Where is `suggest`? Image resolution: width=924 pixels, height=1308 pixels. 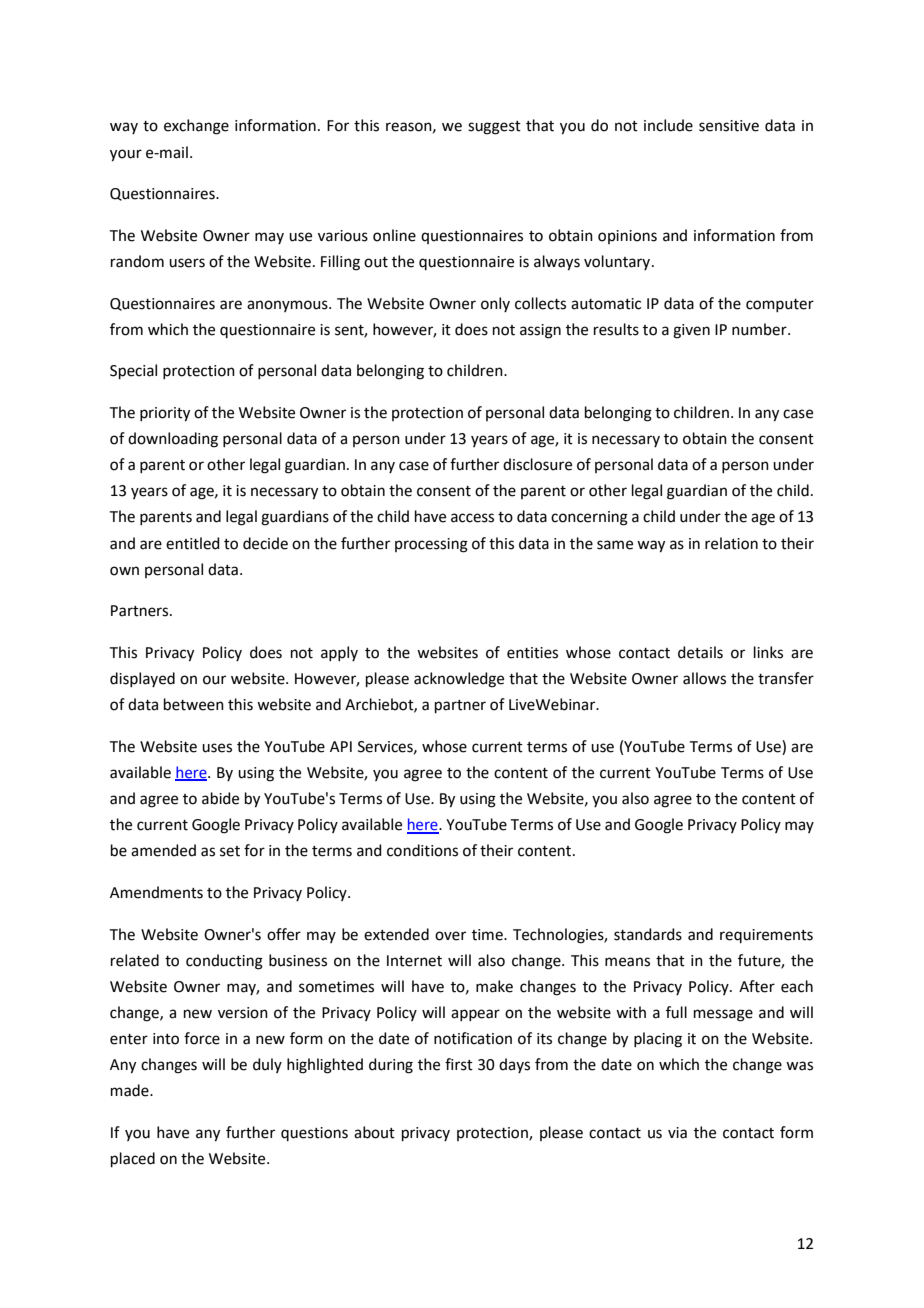 suggest is located at coordinates (494, 128).
